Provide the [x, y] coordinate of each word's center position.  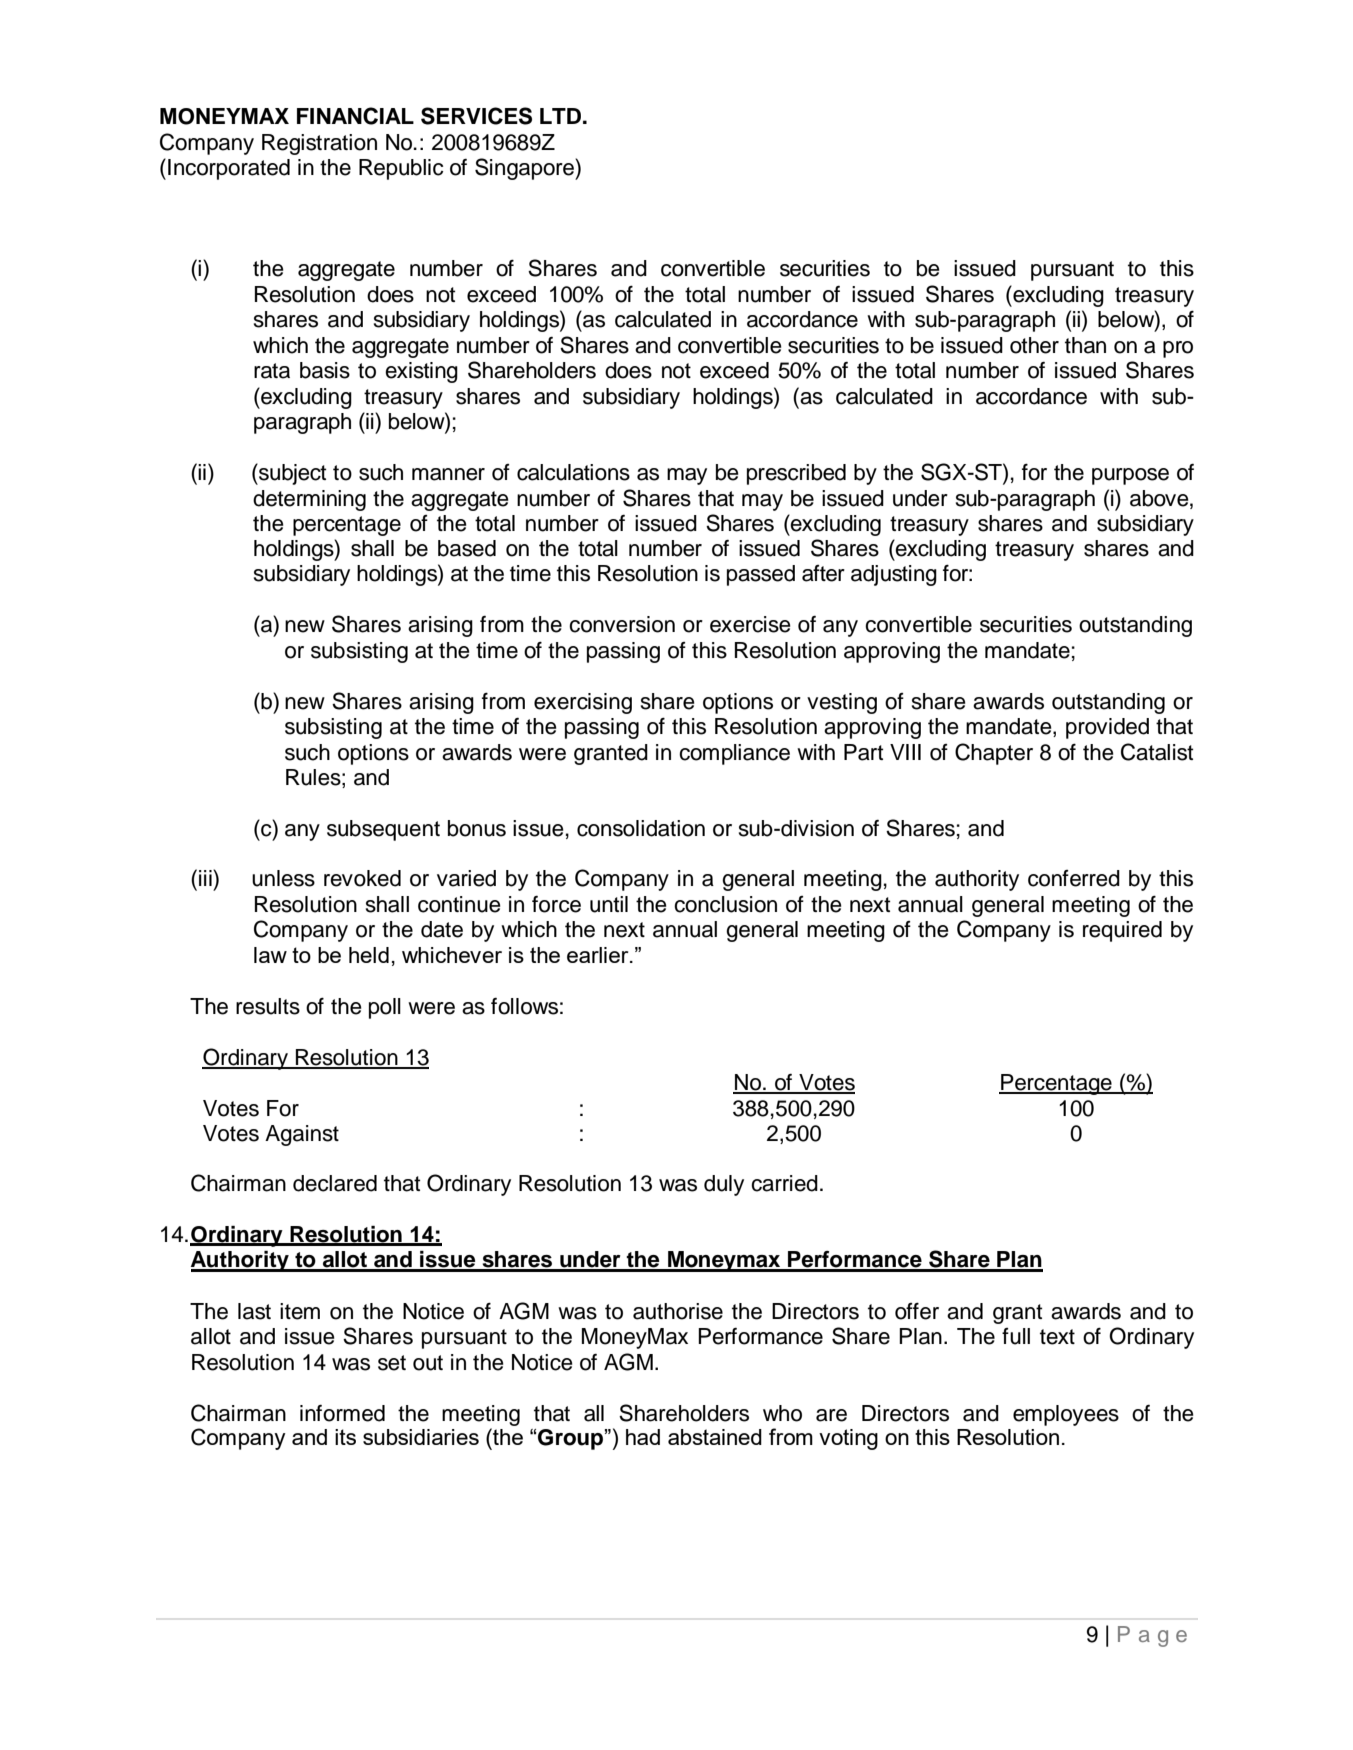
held [369, 955]
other [1034, 345]
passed [761, 575]
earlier [599, 955]
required [1122, 931]
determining [309, 500]
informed [342, 1413]
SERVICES [476, 116]
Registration [319, 144]
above [1160, 498]
